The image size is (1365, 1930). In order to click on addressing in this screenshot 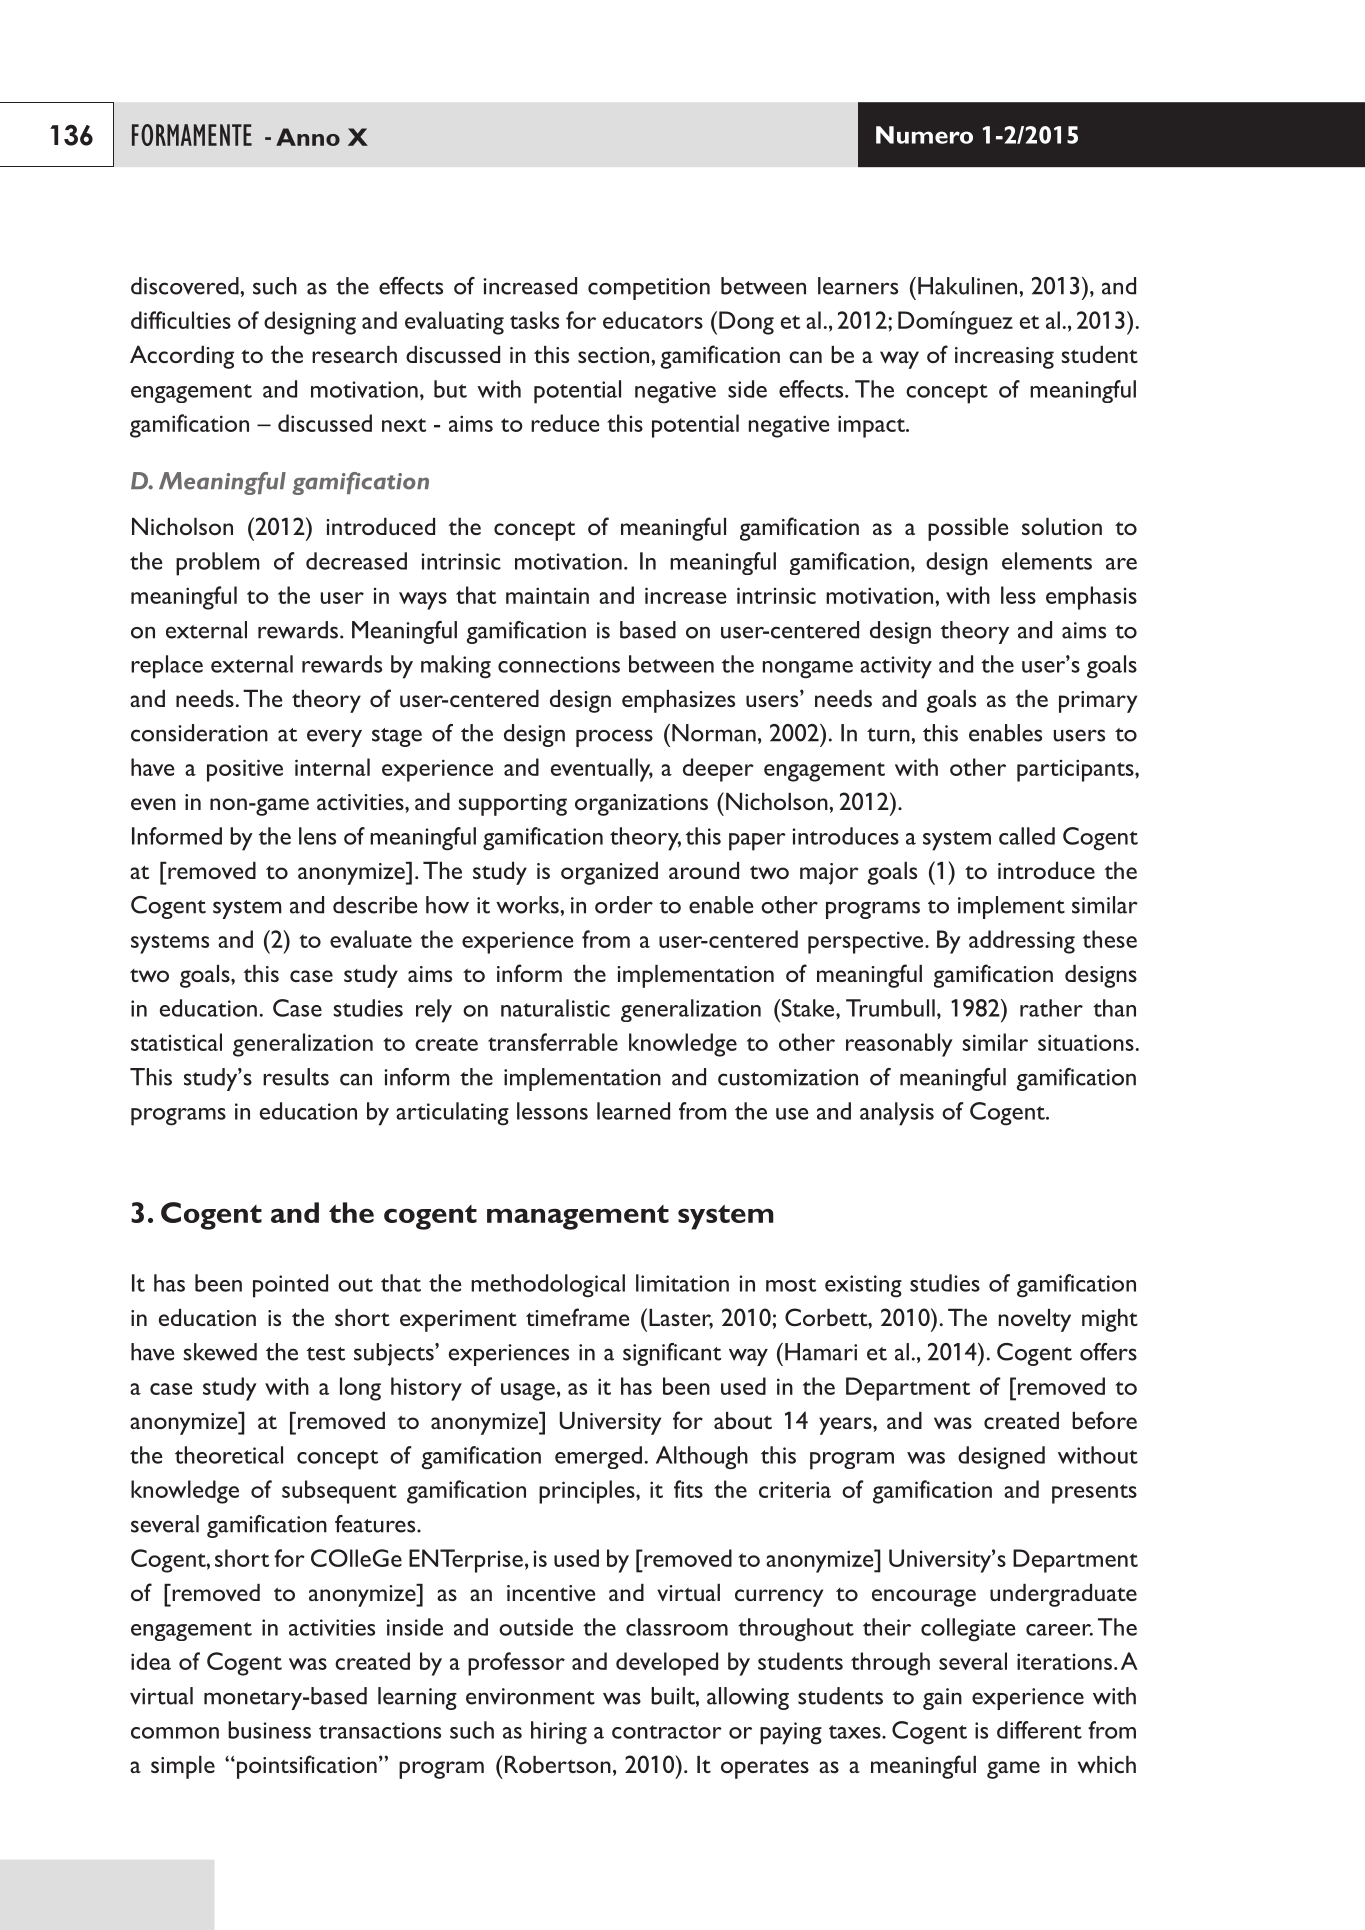, I will do `click(1022, 942)`.
